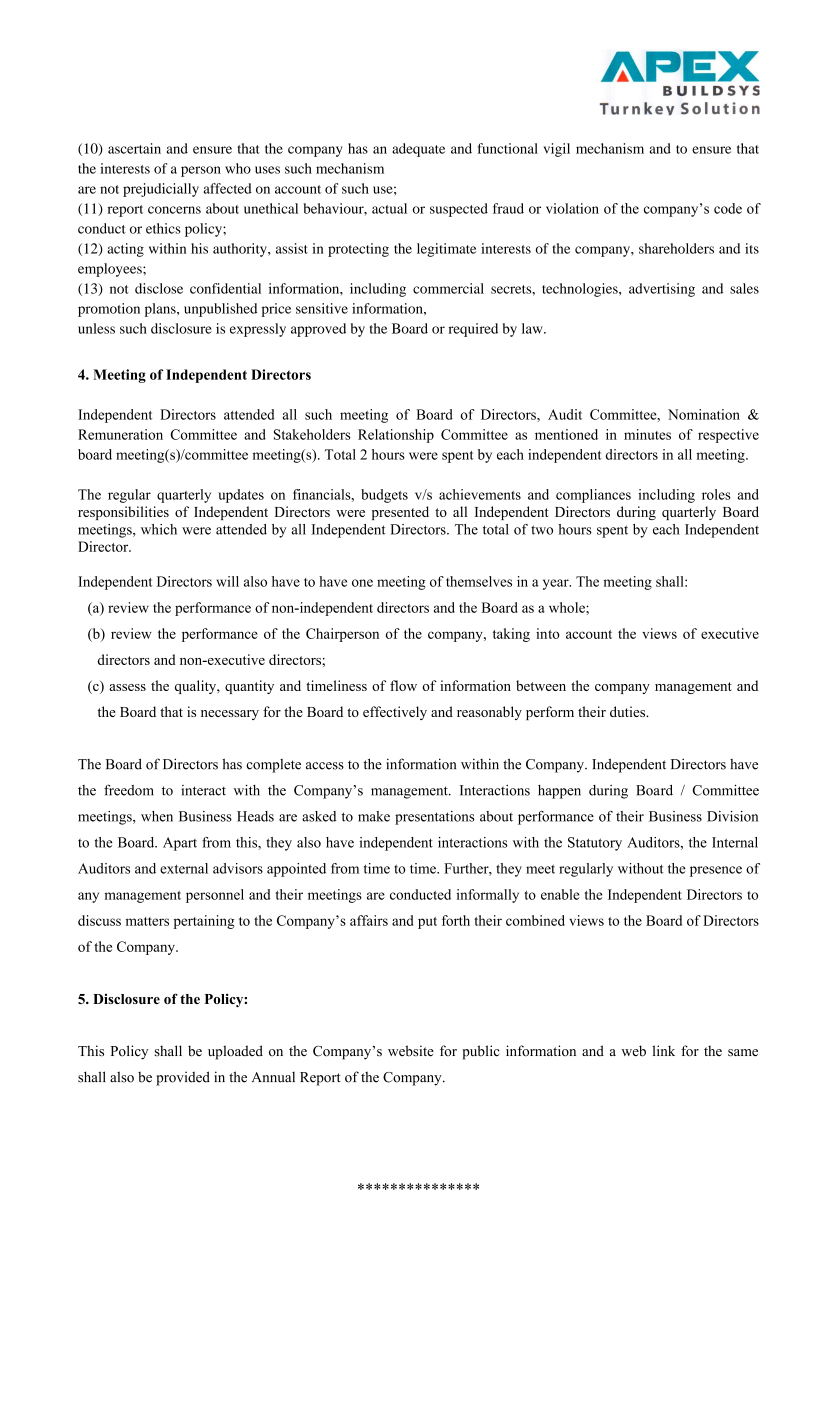 The width and height of the document is (840, 1420). Describe the element at coordinates (663, 1050) in the document. I see `link` at that location.
